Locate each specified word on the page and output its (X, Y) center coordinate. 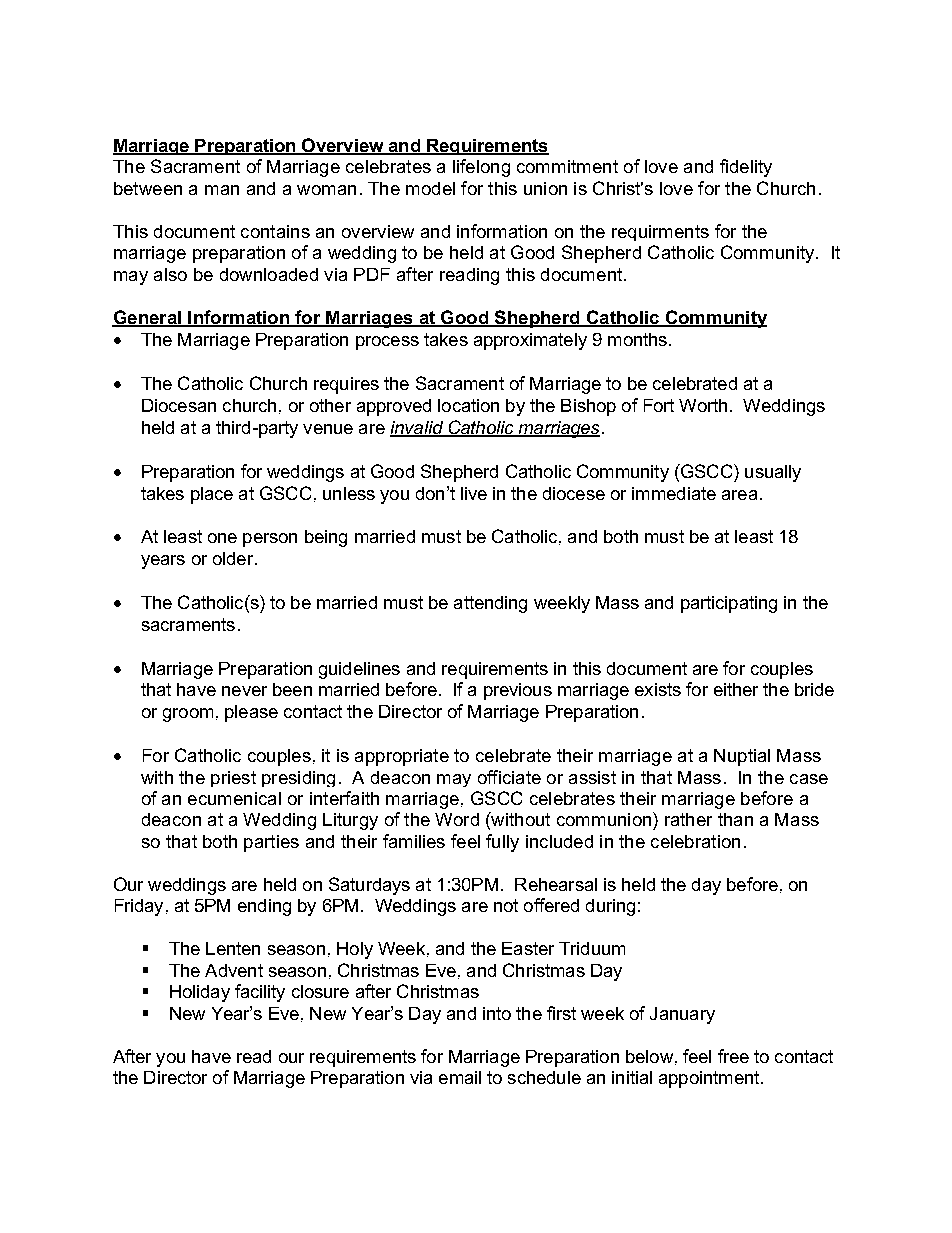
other (330, 405)
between (148, 188)
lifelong (481, 168)
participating (729, 604)
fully (502, 843)
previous (518, 691)
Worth (703, 405)
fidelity (746, 168)
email (460, 1077)
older (234, 558)
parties (271, 843)
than (735, 819)
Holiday (200, 993)
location (468, 405)
